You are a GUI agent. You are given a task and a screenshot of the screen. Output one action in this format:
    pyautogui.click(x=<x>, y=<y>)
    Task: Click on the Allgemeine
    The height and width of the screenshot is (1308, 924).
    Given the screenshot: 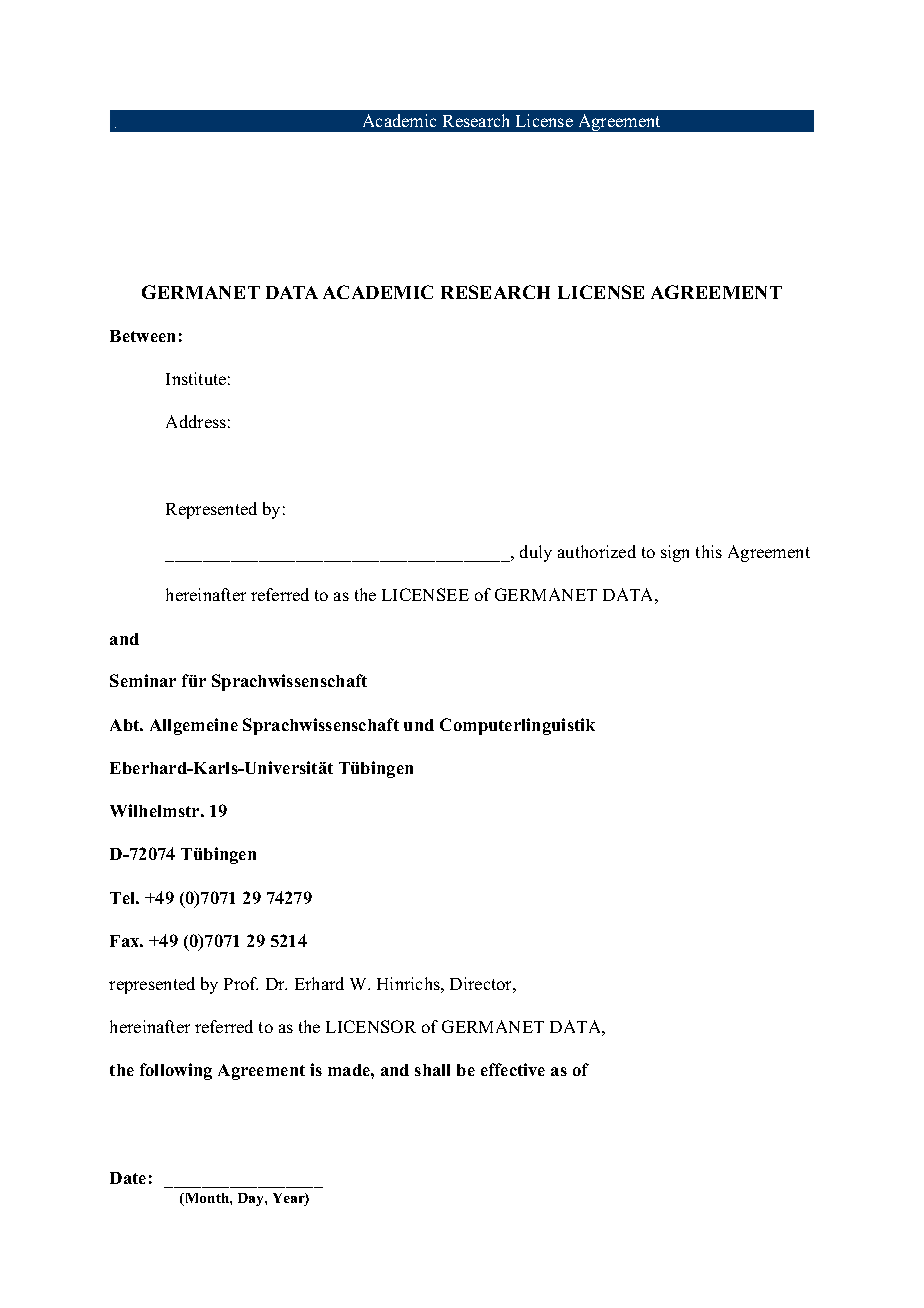 What is the action you would take?
    pyautogui.click(x=194, y=726)
